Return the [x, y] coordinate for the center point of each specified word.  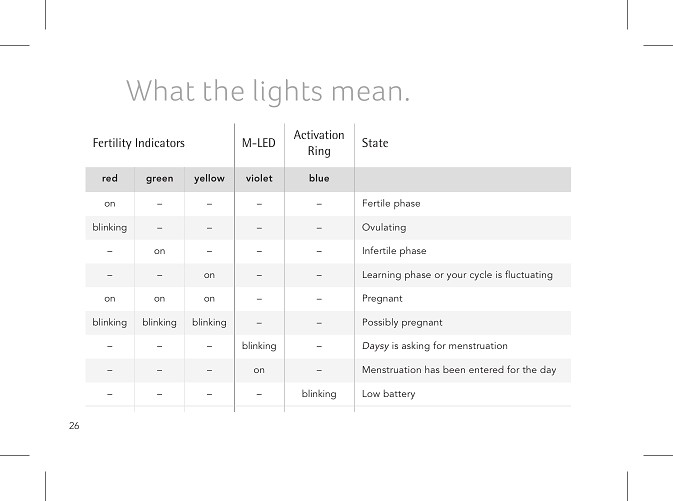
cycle [481, 275]
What [160, 90]
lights [288, 93]
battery [399, 395]
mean [367, 93]
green [159, 180]
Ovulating [384, 228]
